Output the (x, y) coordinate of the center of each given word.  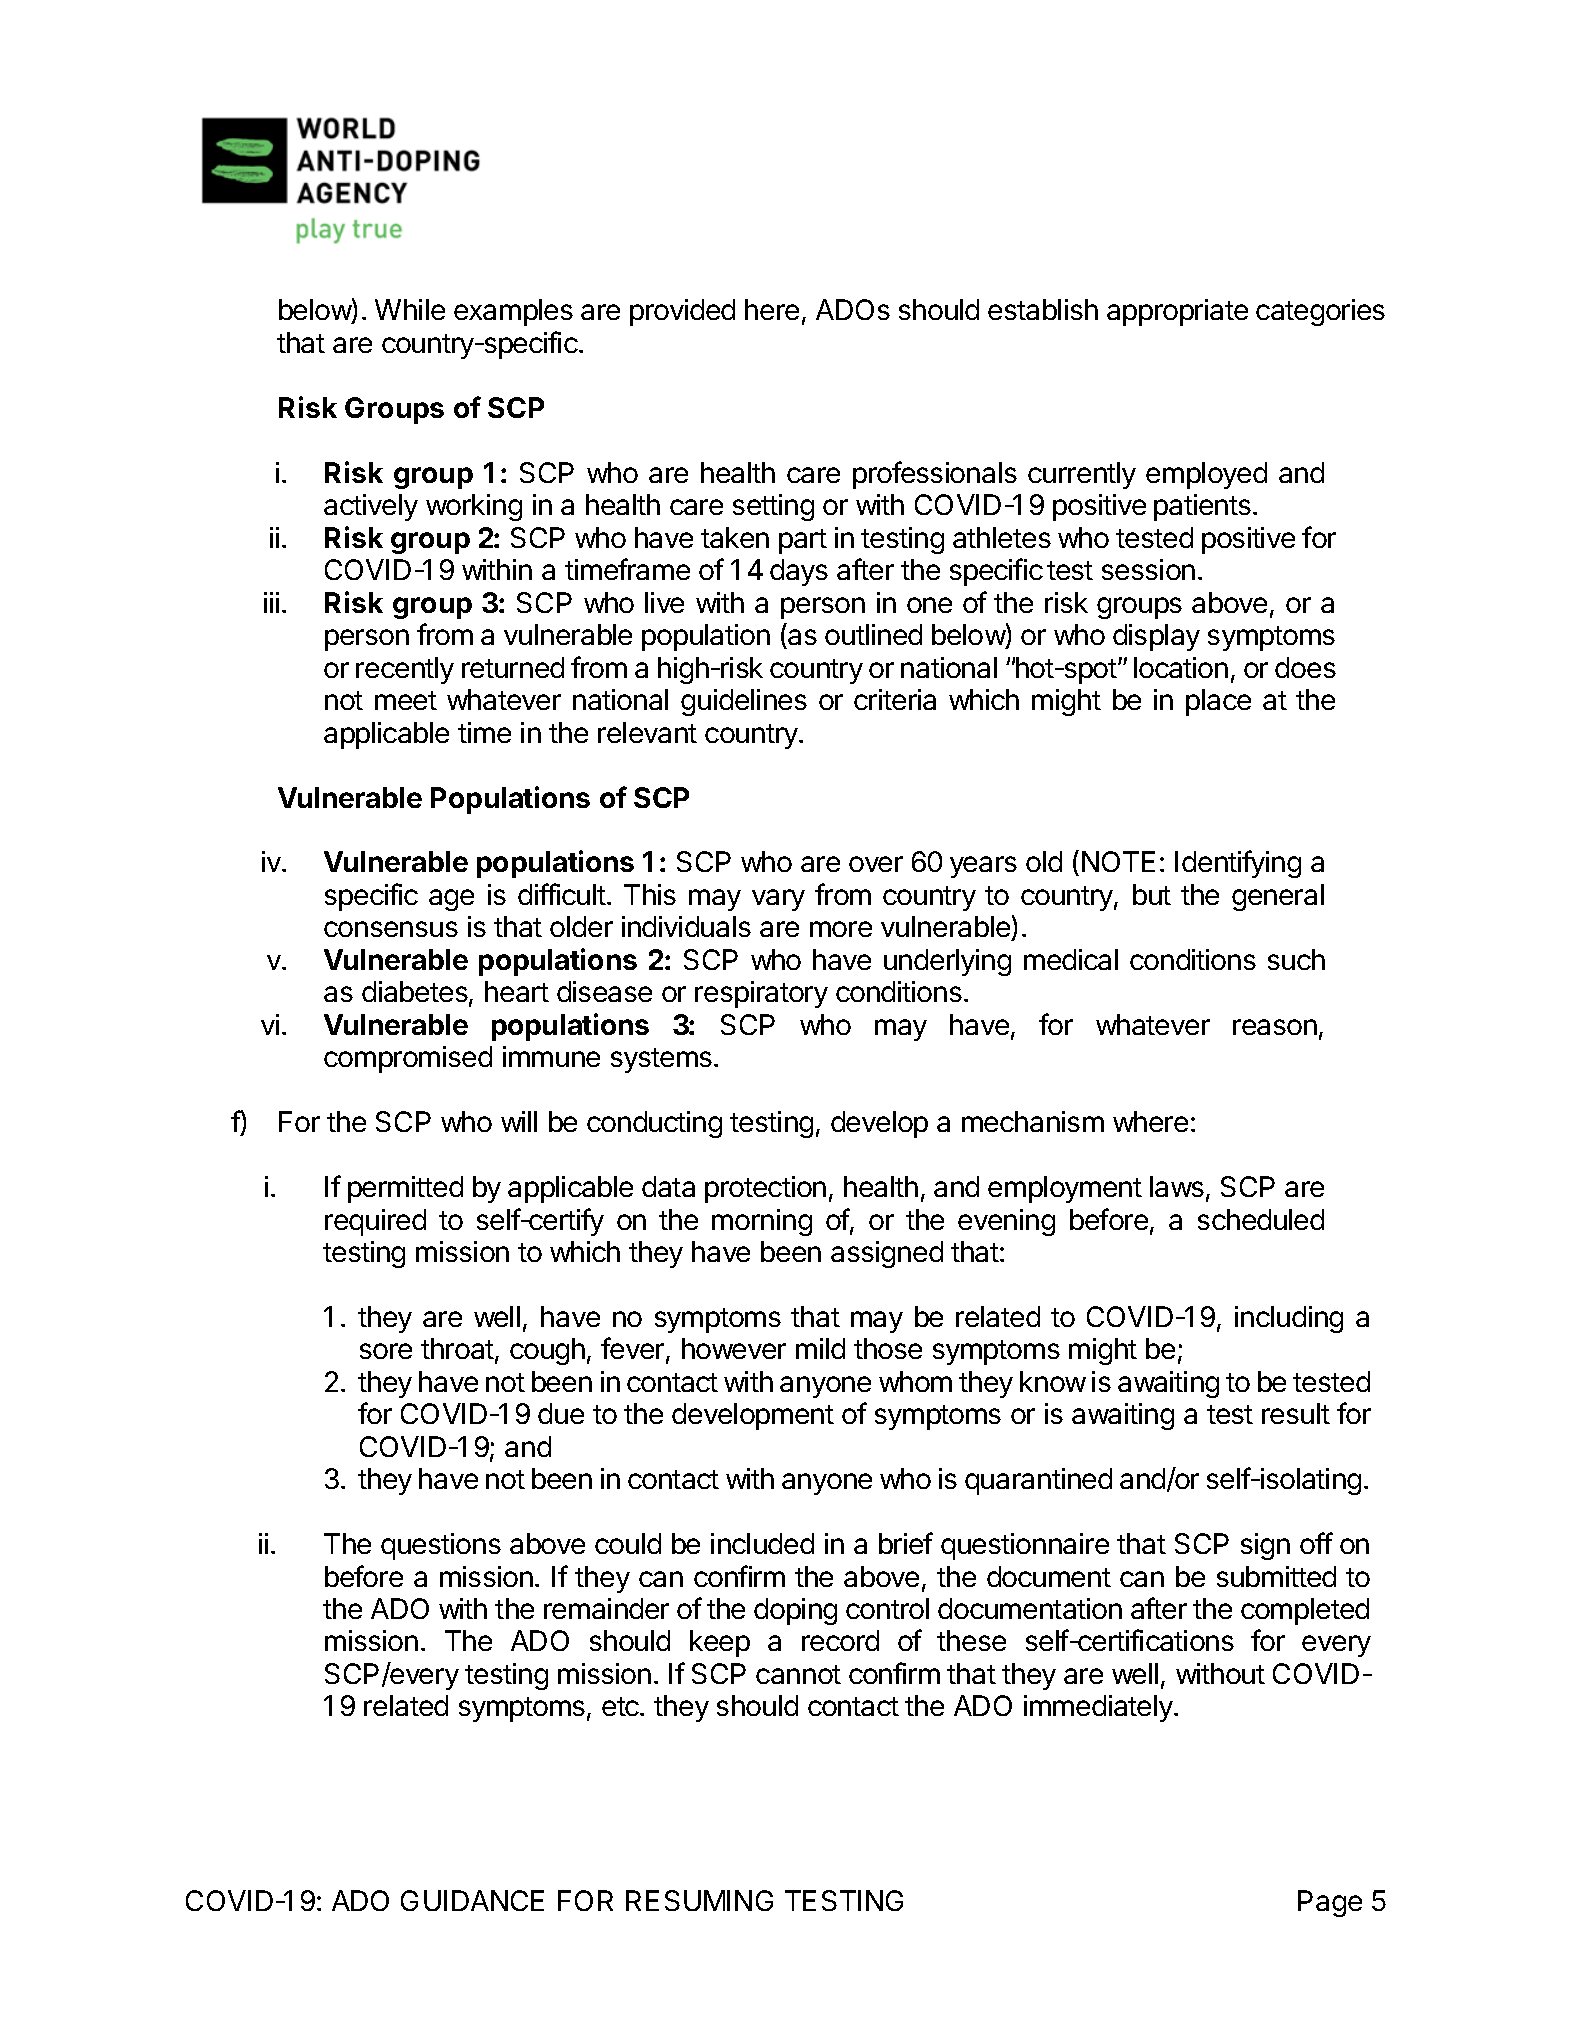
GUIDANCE (472, 1900)
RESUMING (699, 1900)
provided (682, 312)
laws (1177, 1186)
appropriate (1177, 312)
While (410, 309)
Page (1330, 1903)
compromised (408, 1059)
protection (765, 1189)
